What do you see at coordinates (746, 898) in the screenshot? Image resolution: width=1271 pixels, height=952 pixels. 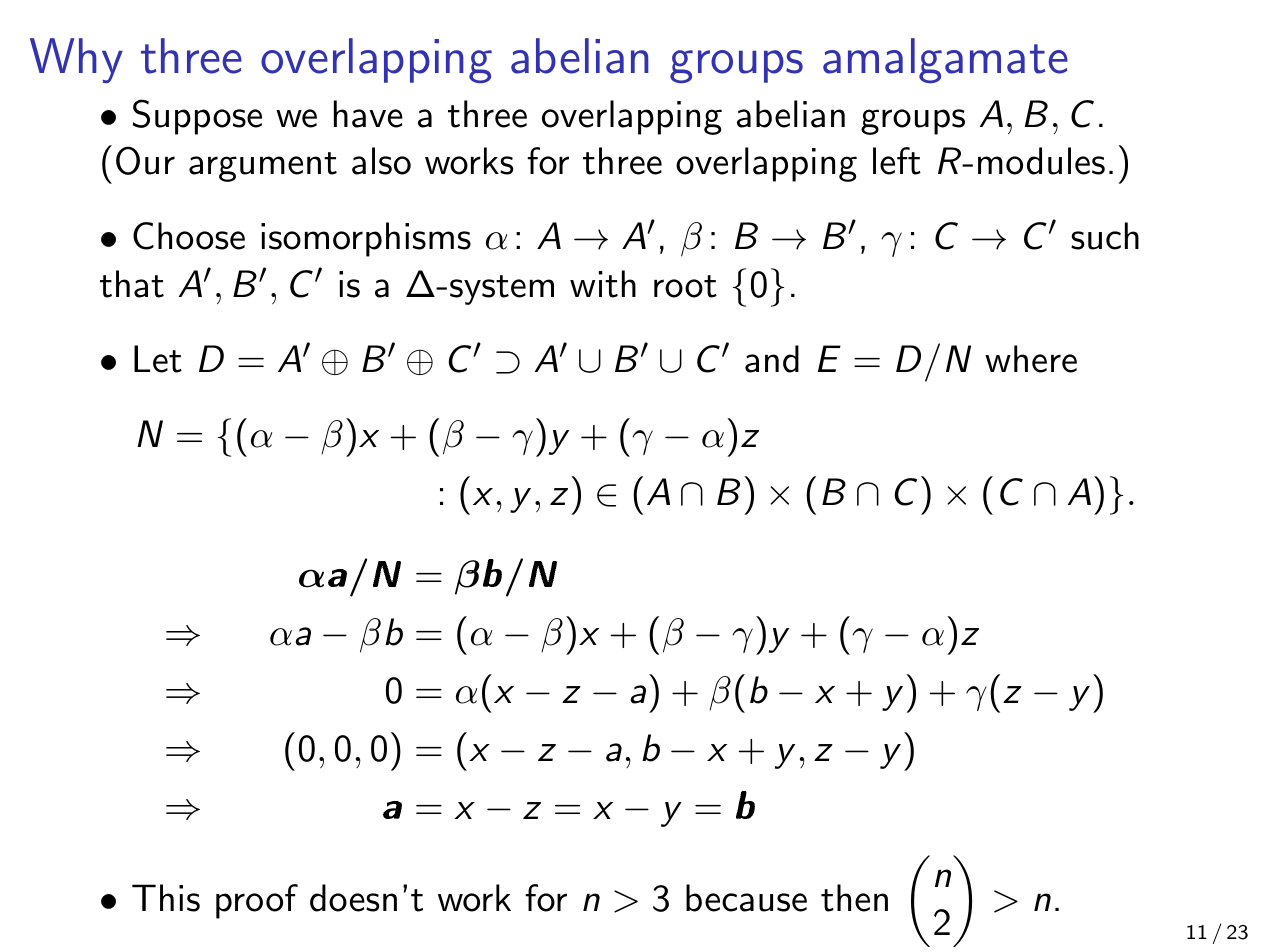 I see `because` at bounding box center [746, 898].
